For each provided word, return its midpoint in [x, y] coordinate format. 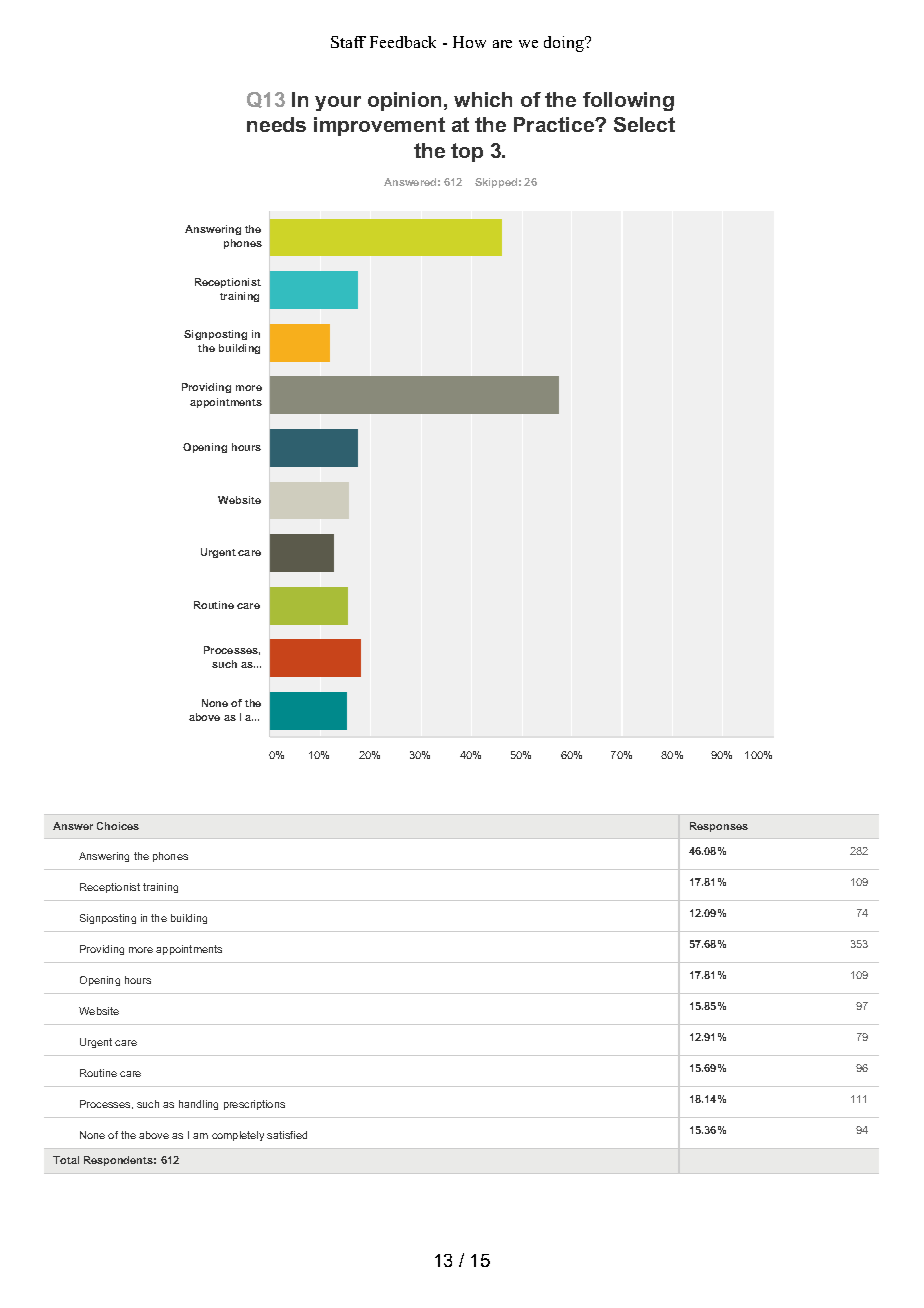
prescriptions [254, 1105]
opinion [404, 101]
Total [66, 1160]
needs [276, 124]
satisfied [287, 1135]
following [628, 101]
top [467, 152]
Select [644, 124]
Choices [118, 826]
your [338, 103]
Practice [555, 124]
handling [198, 1105]
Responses [719, 827]
